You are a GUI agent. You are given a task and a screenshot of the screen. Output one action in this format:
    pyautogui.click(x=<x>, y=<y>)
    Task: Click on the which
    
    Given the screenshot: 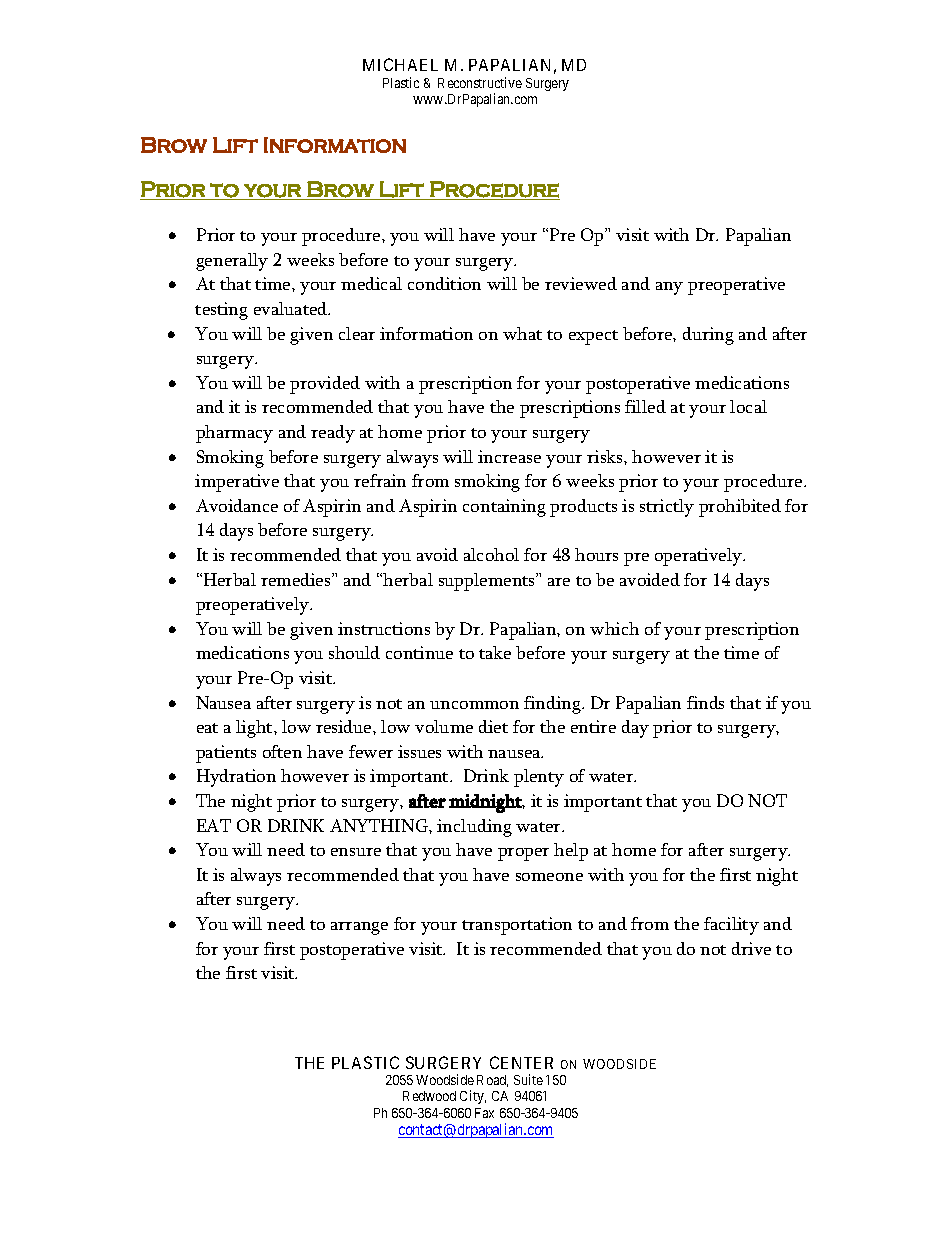 What is the action you would take?
    pyautogui.click(x=614, y=628)
